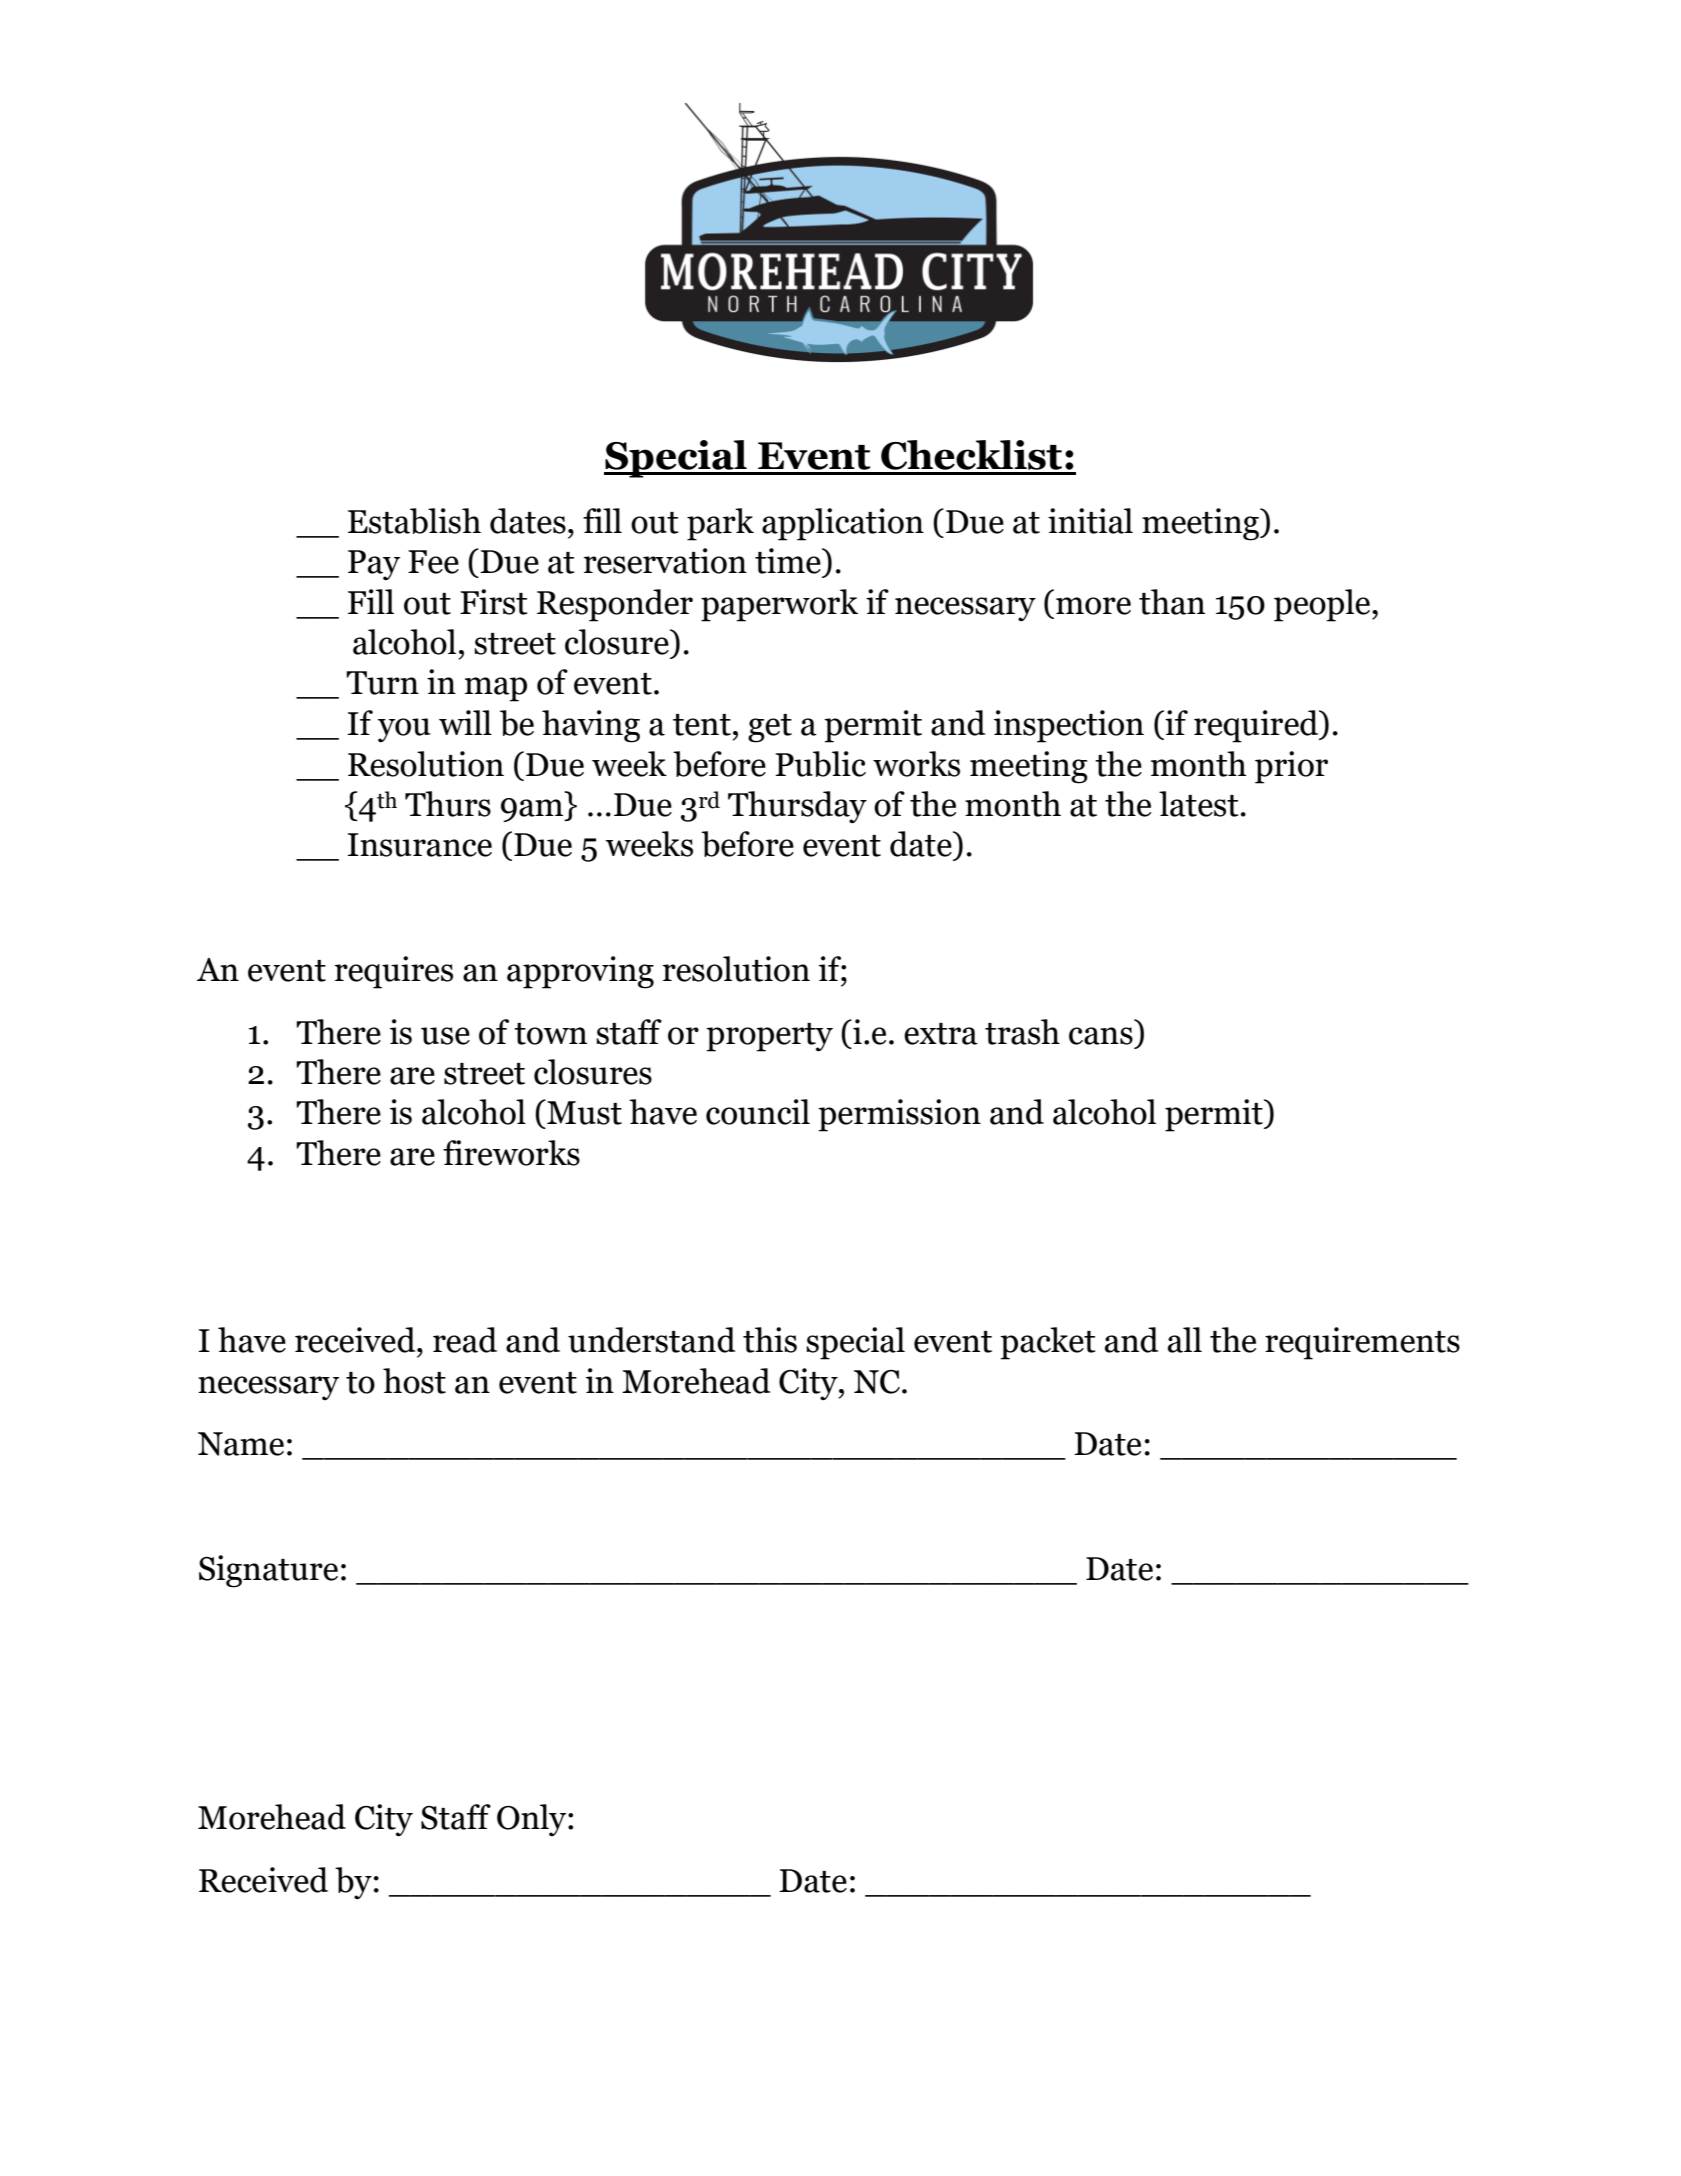 This screenshot has width=1681, height=2176. Describe the element at coordinates (374, 565) in the screenshot. I see `Pay` at that location.
